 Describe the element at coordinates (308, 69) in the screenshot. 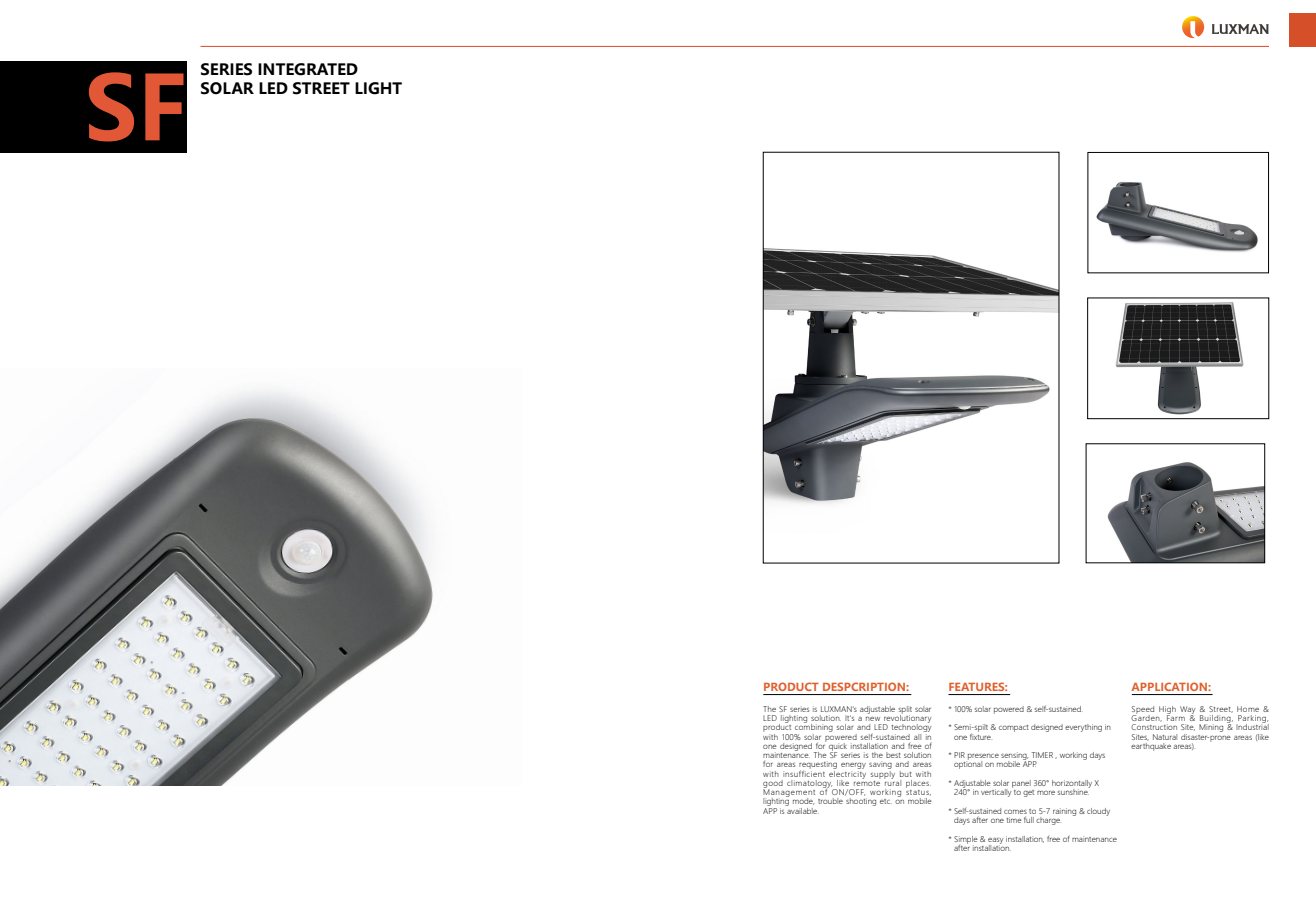

I see `INTEGRATED` at that location.
